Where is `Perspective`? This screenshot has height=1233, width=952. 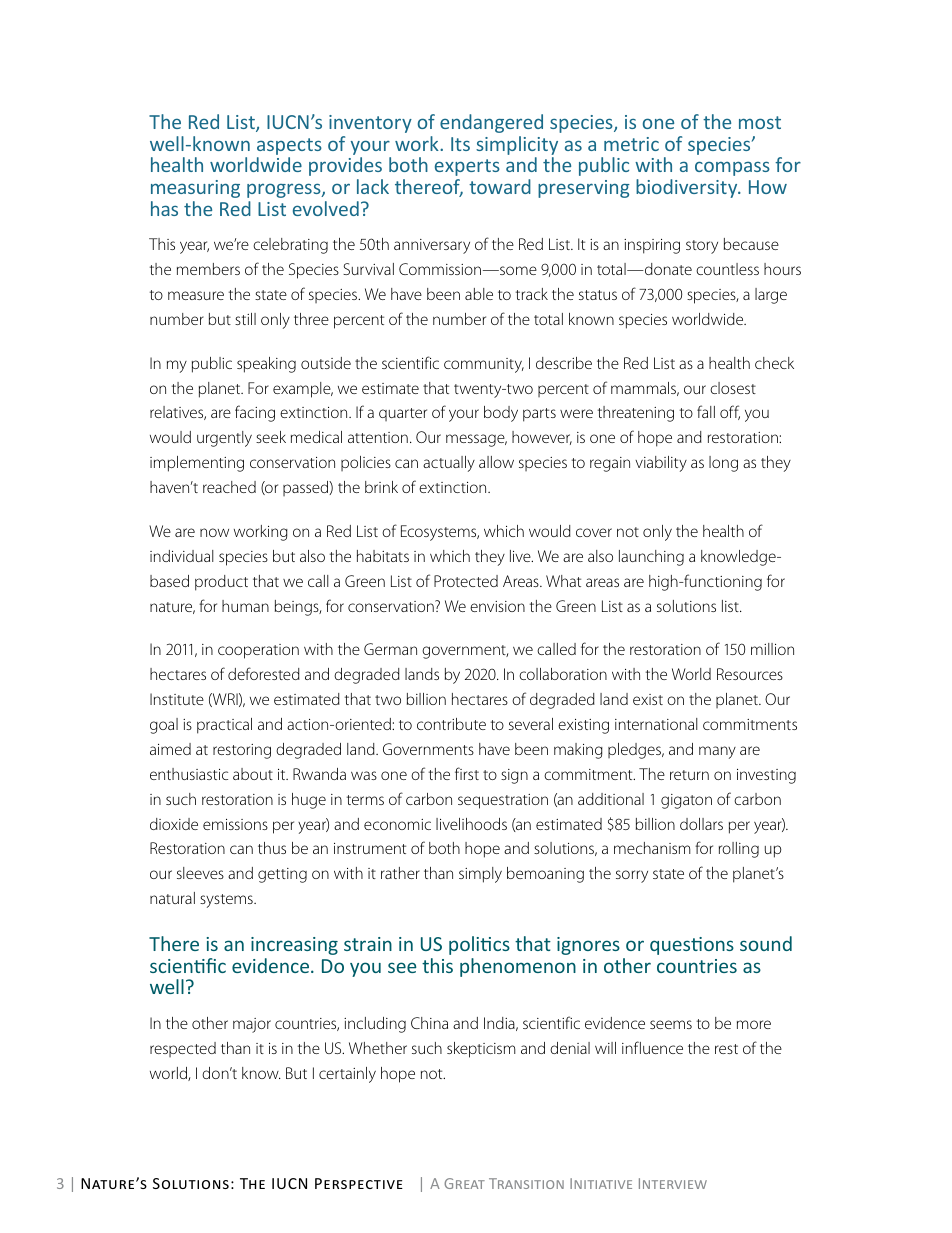
Perspective is located at coordinates (359, 1183).
